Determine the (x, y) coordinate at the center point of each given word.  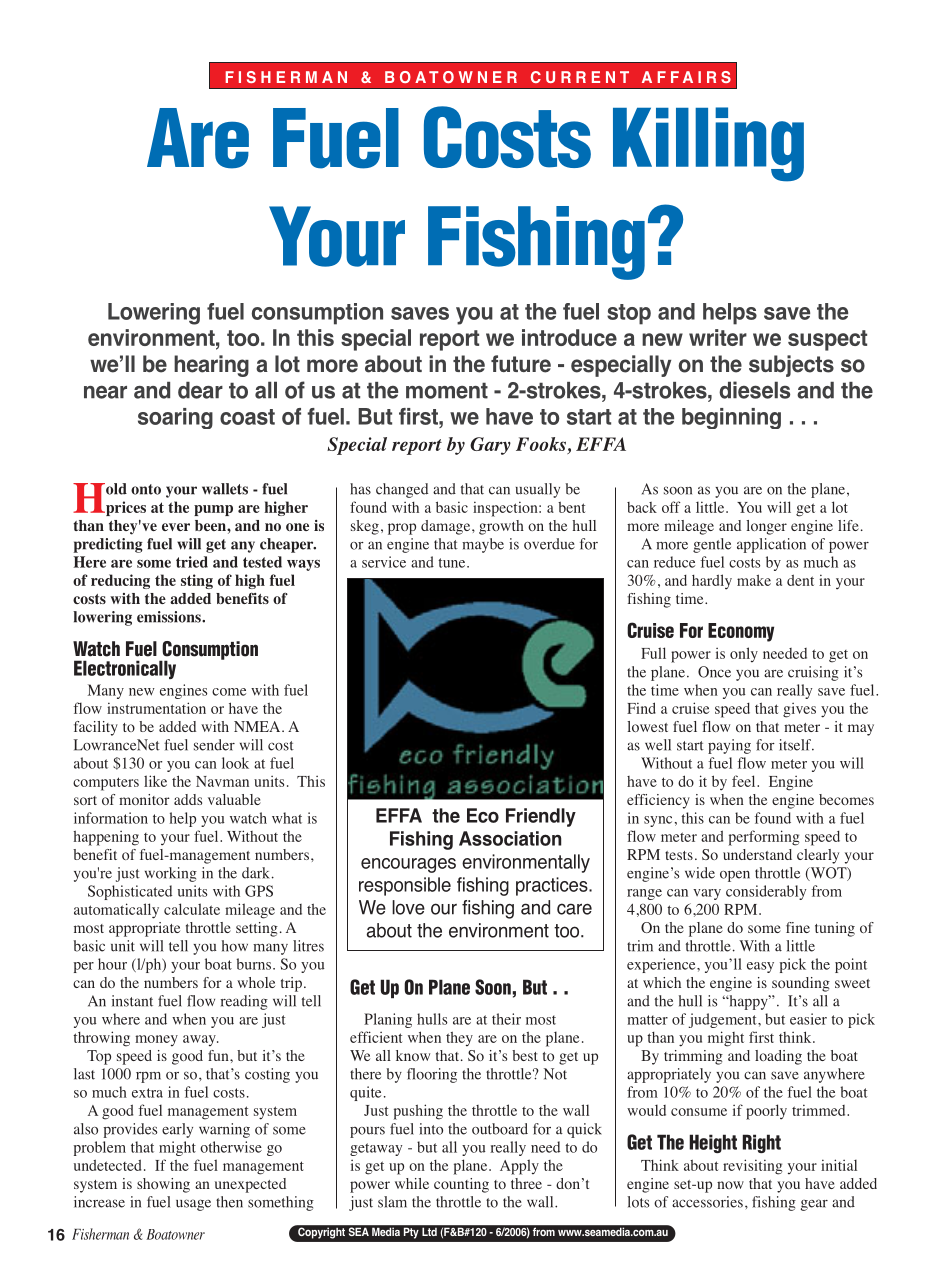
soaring (175, 418)
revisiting (753, 1167)
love (408, 907)
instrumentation (156, 708)
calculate (192, 909)
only (744, 654)
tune (453, 563)
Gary (490, 446)
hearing (211, 366)
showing (163, 1185)
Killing (708, 144)
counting (461, 1185)
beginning (731, 418)
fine (798, 927)
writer (718, 337)
